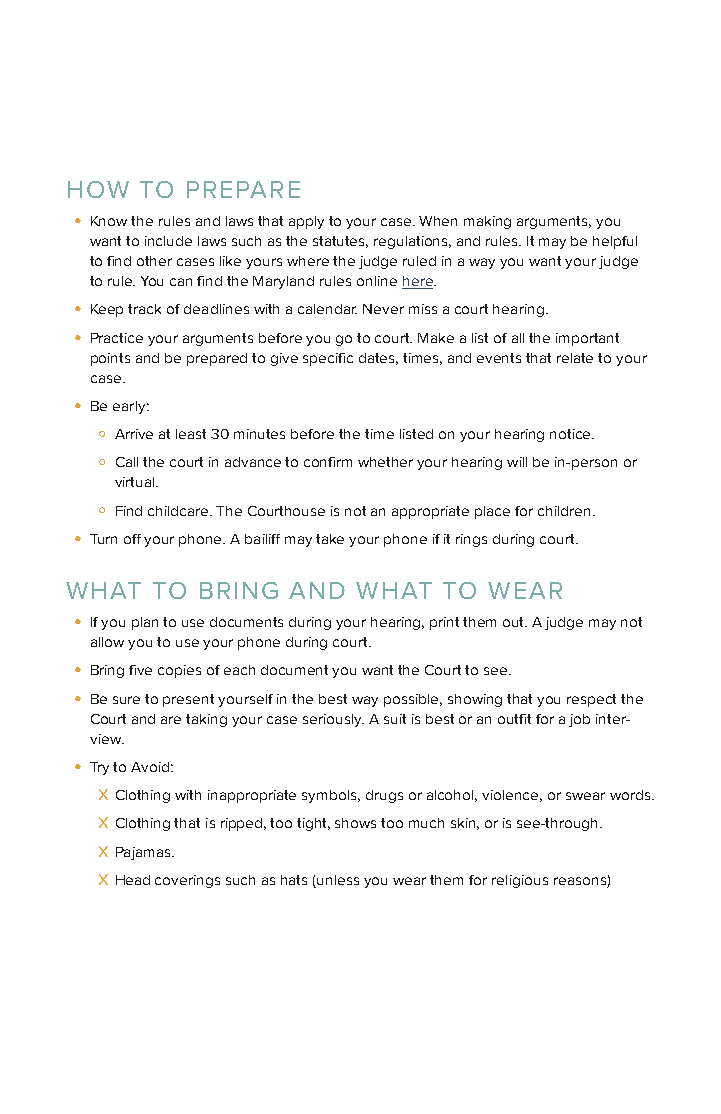 The height and width of the image is (1114, 721). I want to click on least, so click(191, 434).
